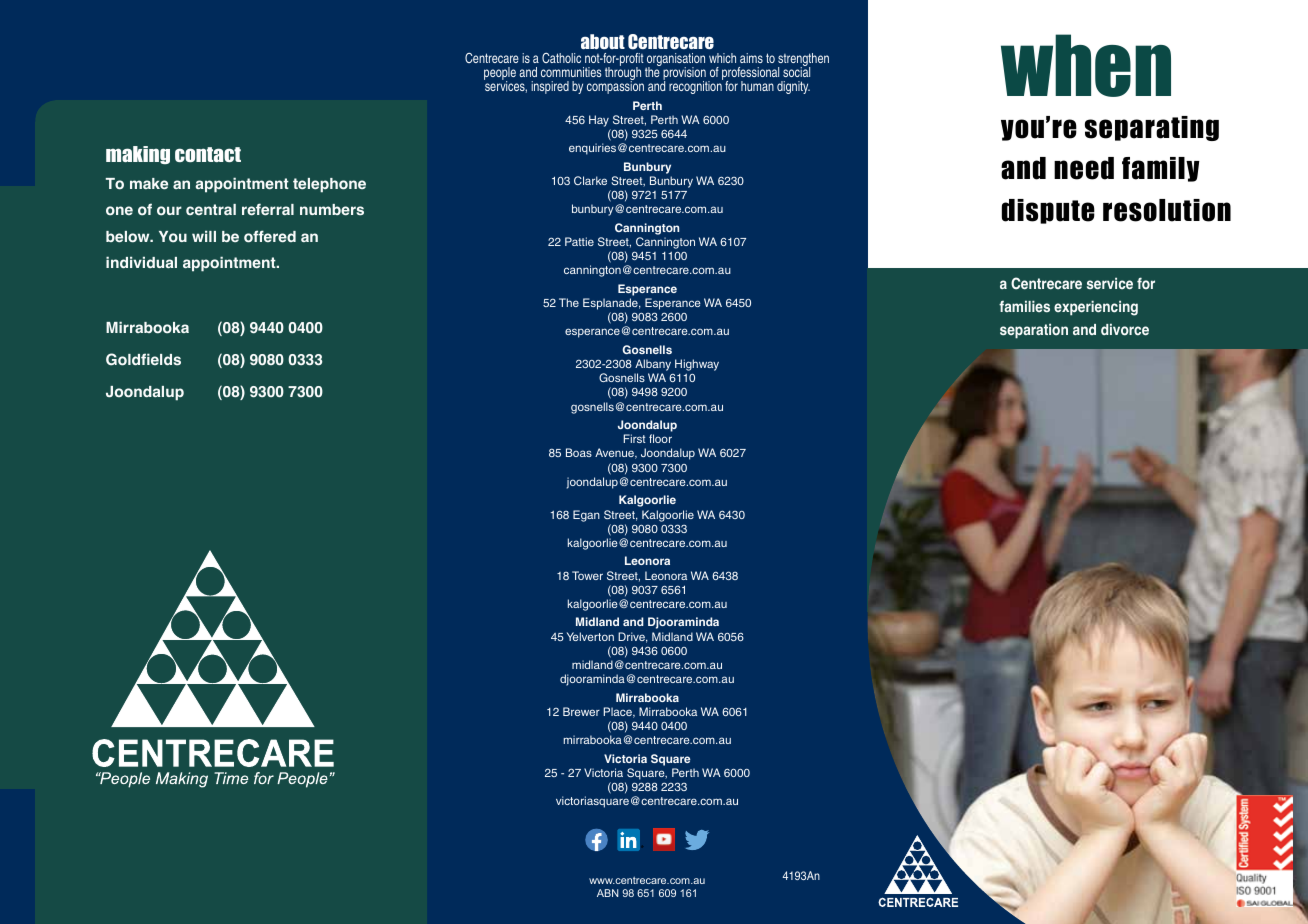 The height and width of the document is (924, 1308). I want to click on which, so click(722, 58).
